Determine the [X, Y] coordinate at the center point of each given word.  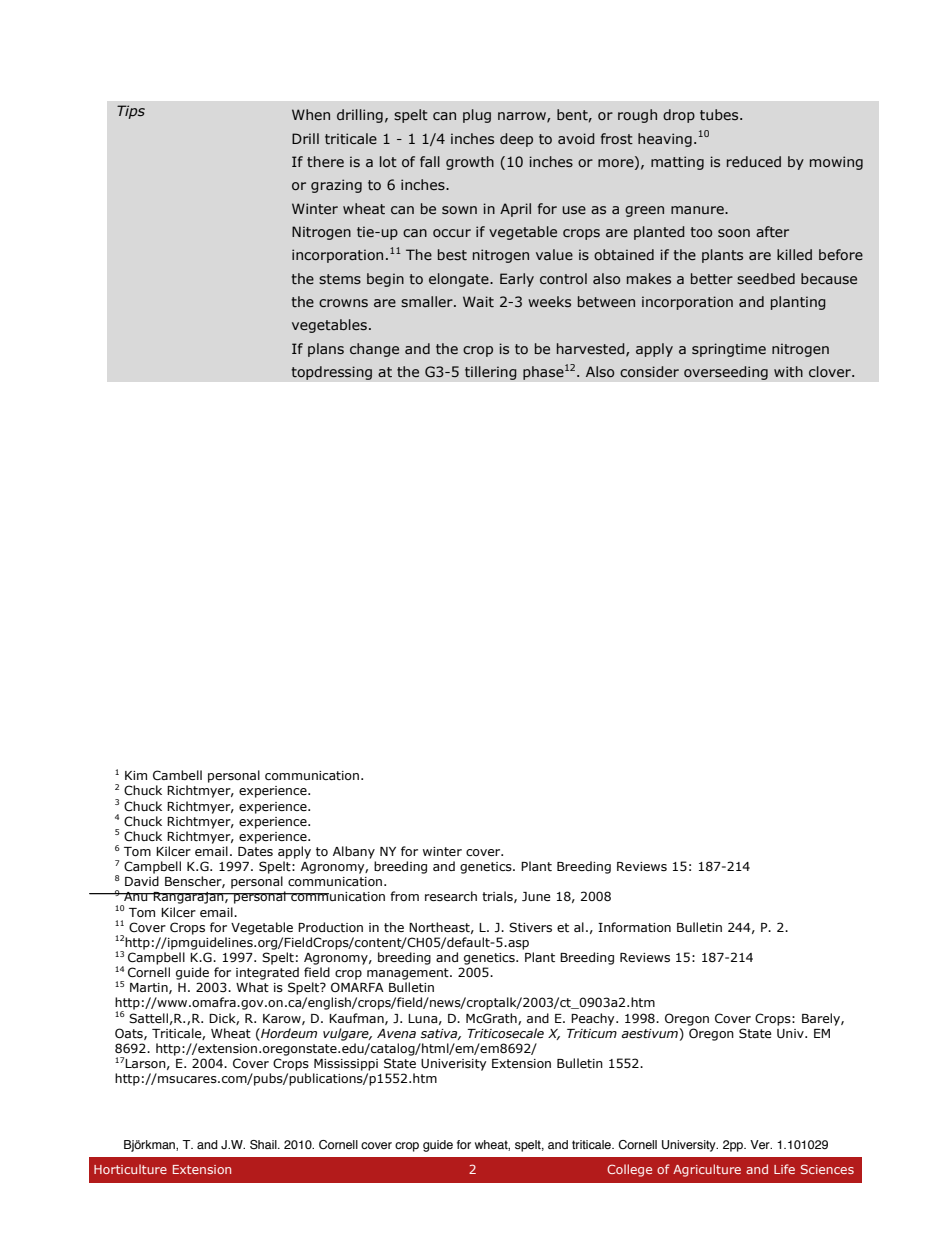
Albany [354, 852]
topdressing [331, 373]
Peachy [594, 1019]
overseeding [726, 373]
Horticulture [130, 1169]
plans [326, 350]
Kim [136, 775]
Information [634, 927]
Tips [131, 112]
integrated [267, 973]
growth [470, 163]
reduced [754, 161]
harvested [592, 349]
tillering [491, 373]
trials [498, 897]
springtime [729, 350]
